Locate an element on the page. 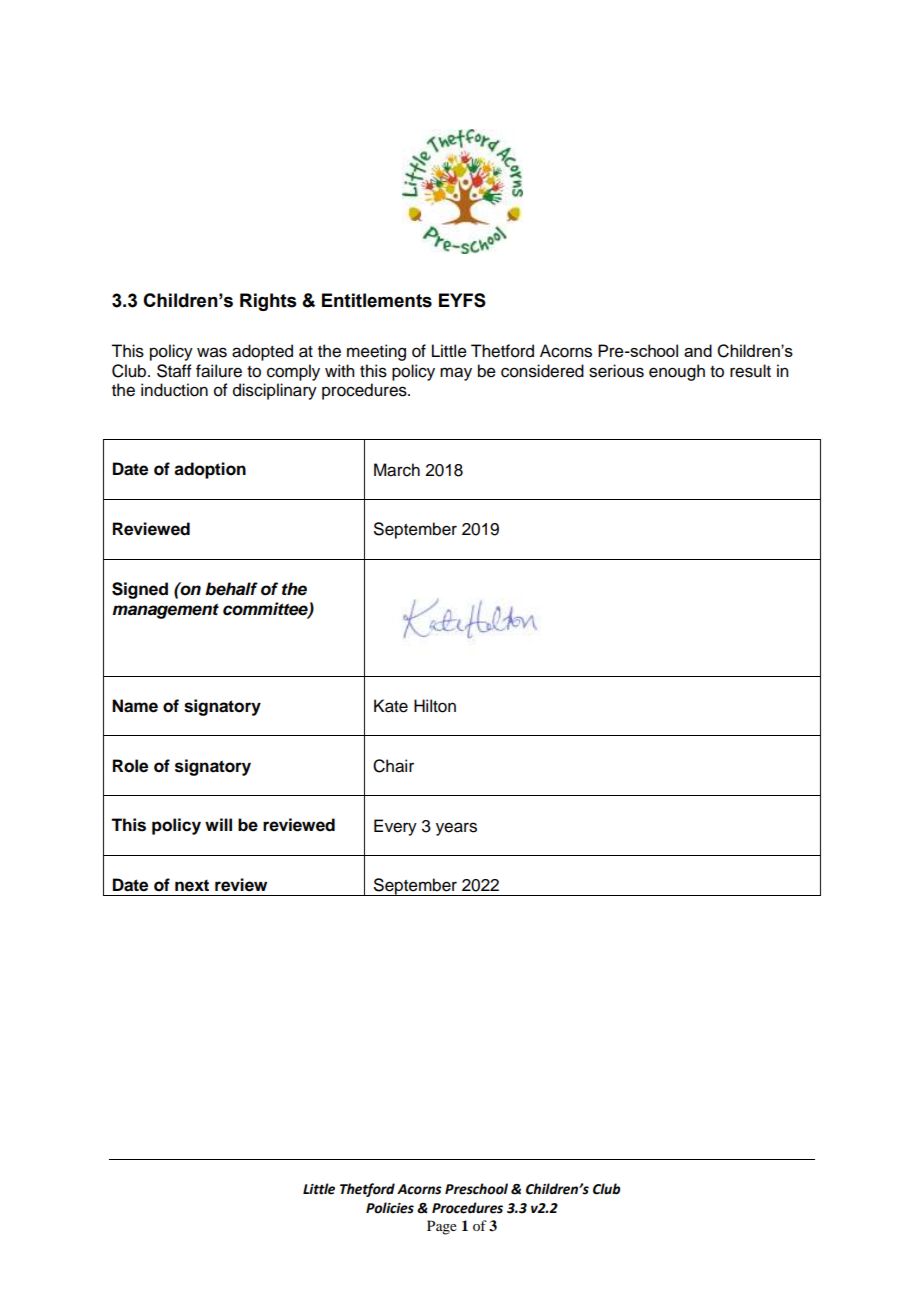  Policies is located at coordinates (390, 1208).
